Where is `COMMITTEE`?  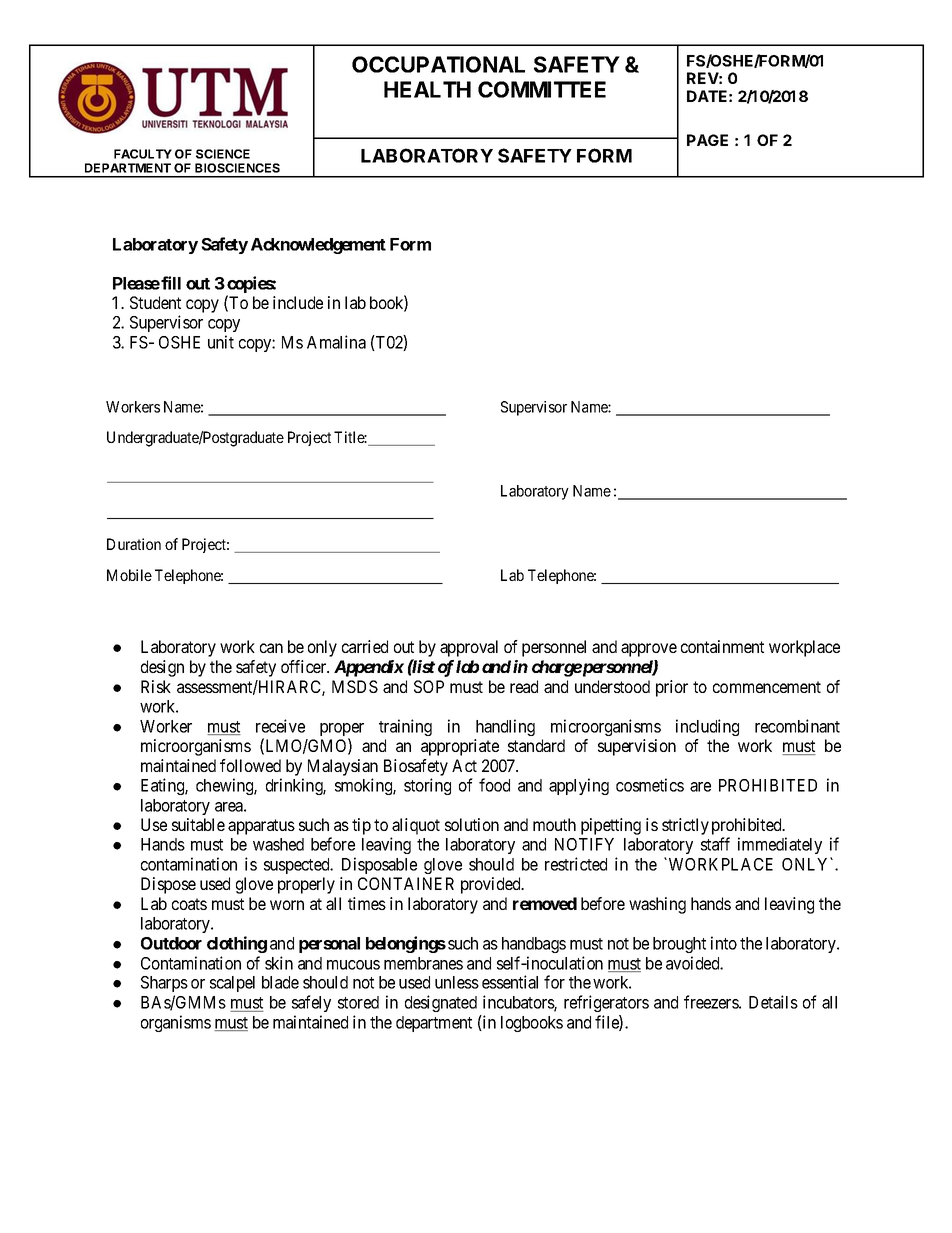
COMMITTEE is located at coordinates (542, 89).
